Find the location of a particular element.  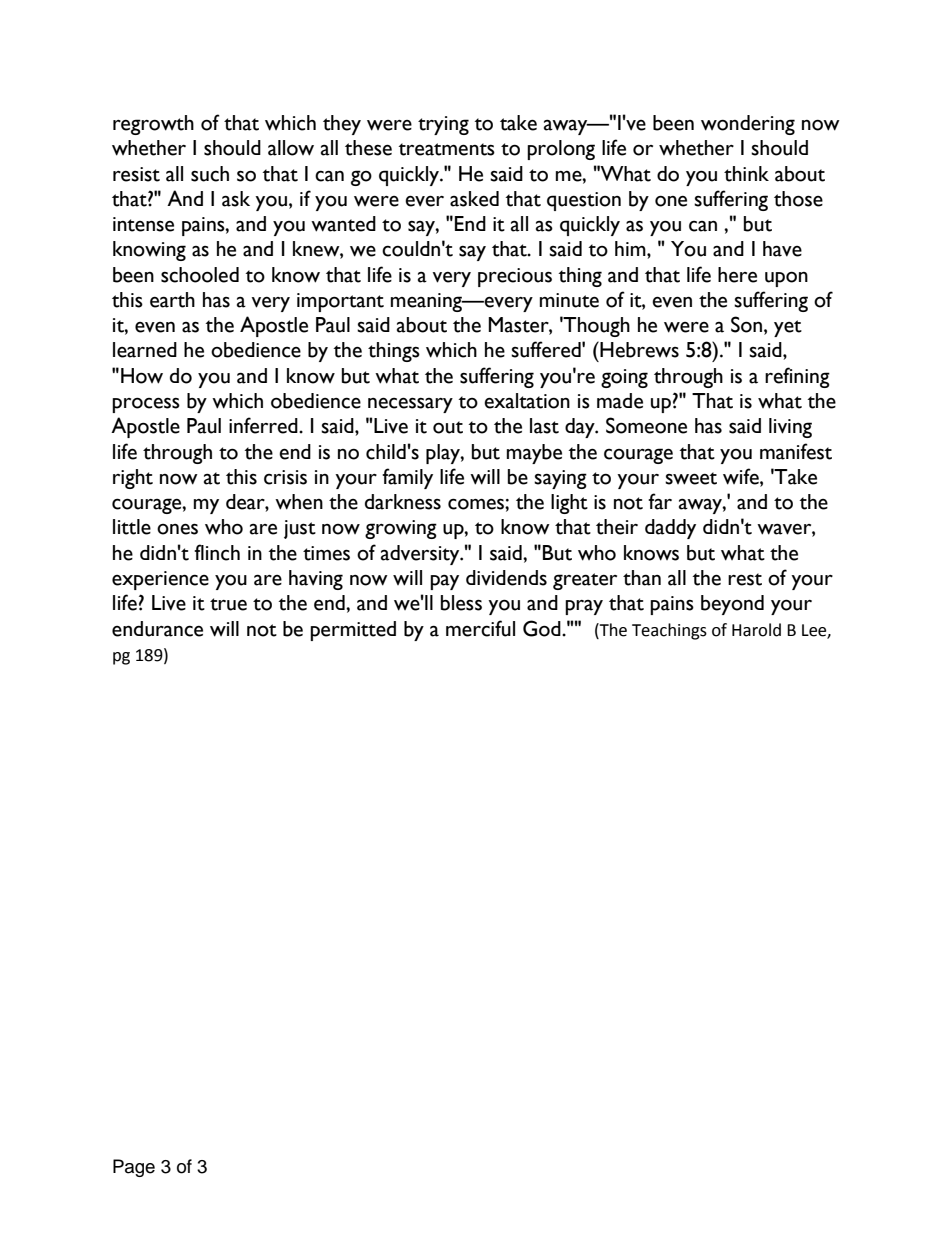

permitted is located at coordinates (353, 631).
